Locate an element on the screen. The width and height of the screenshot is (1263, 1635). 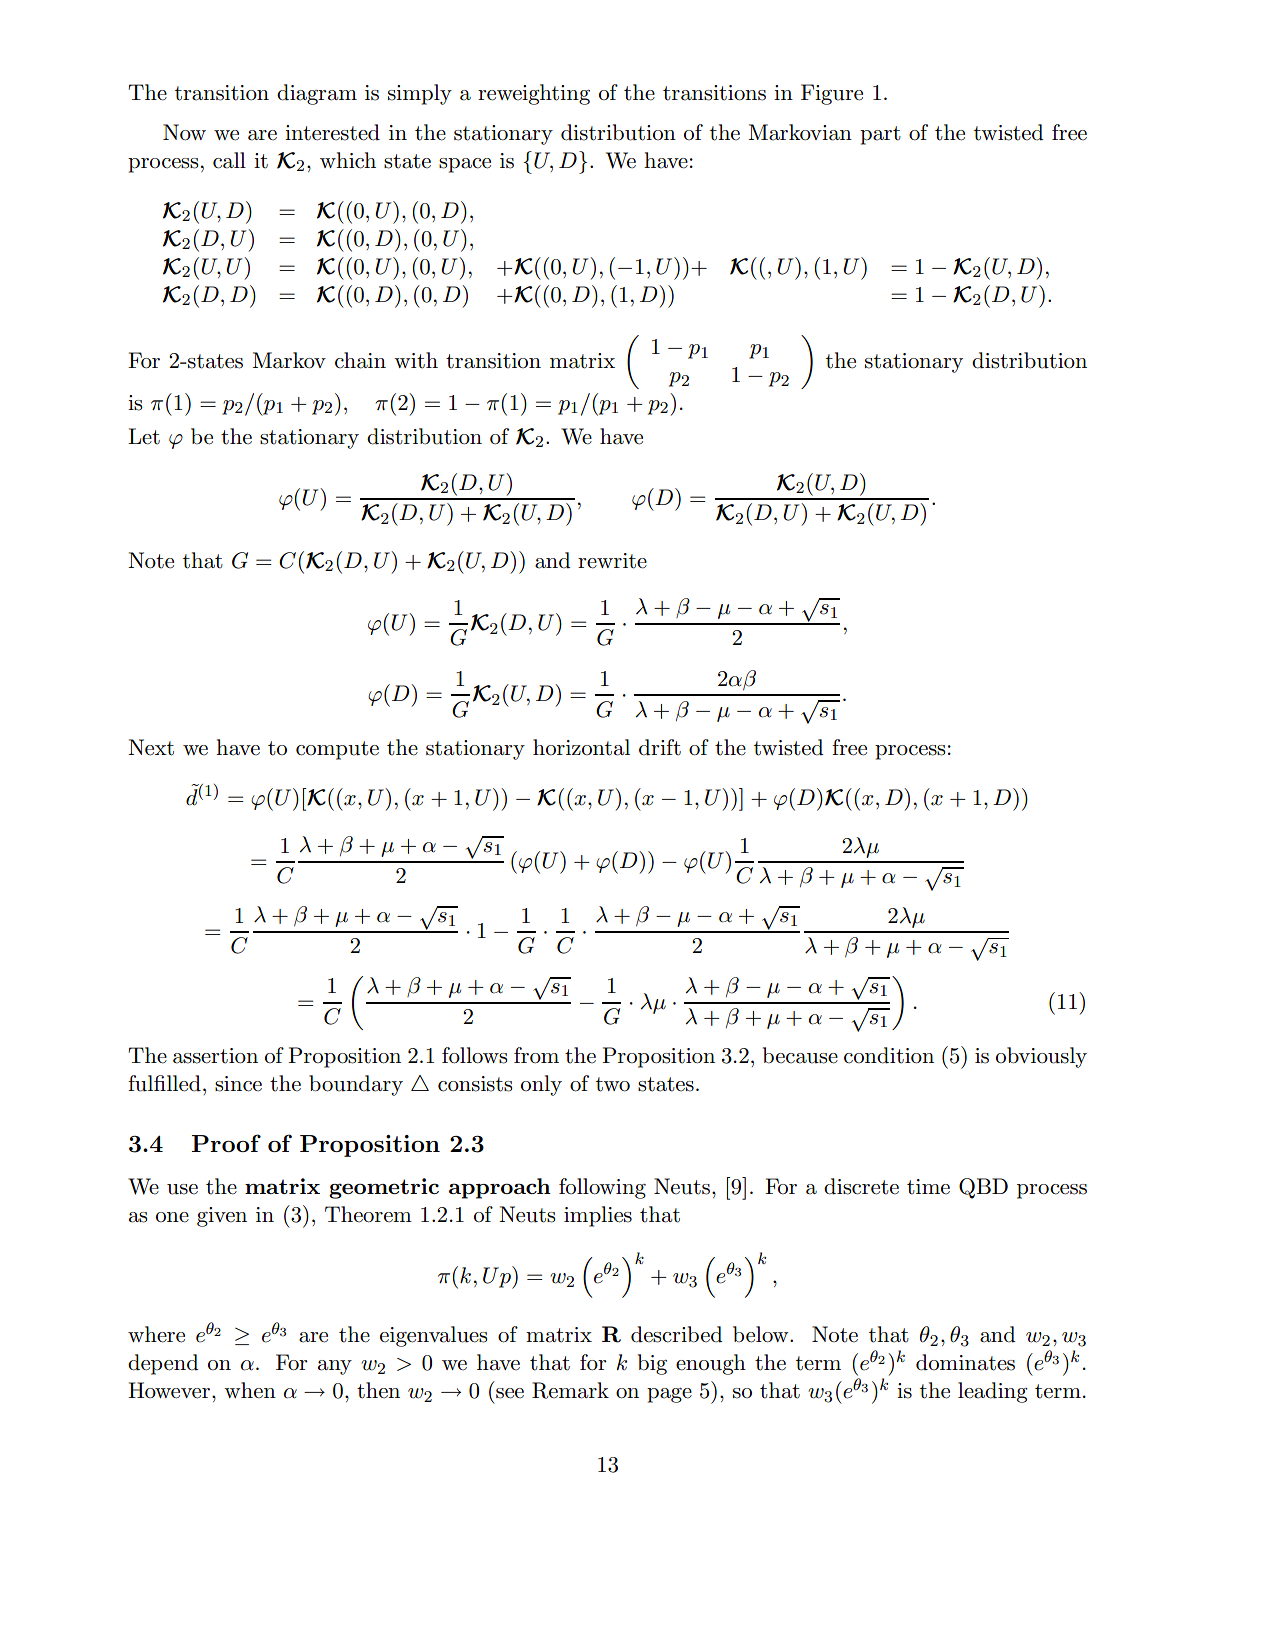
horizontal is located at coordinates (581, 747).
